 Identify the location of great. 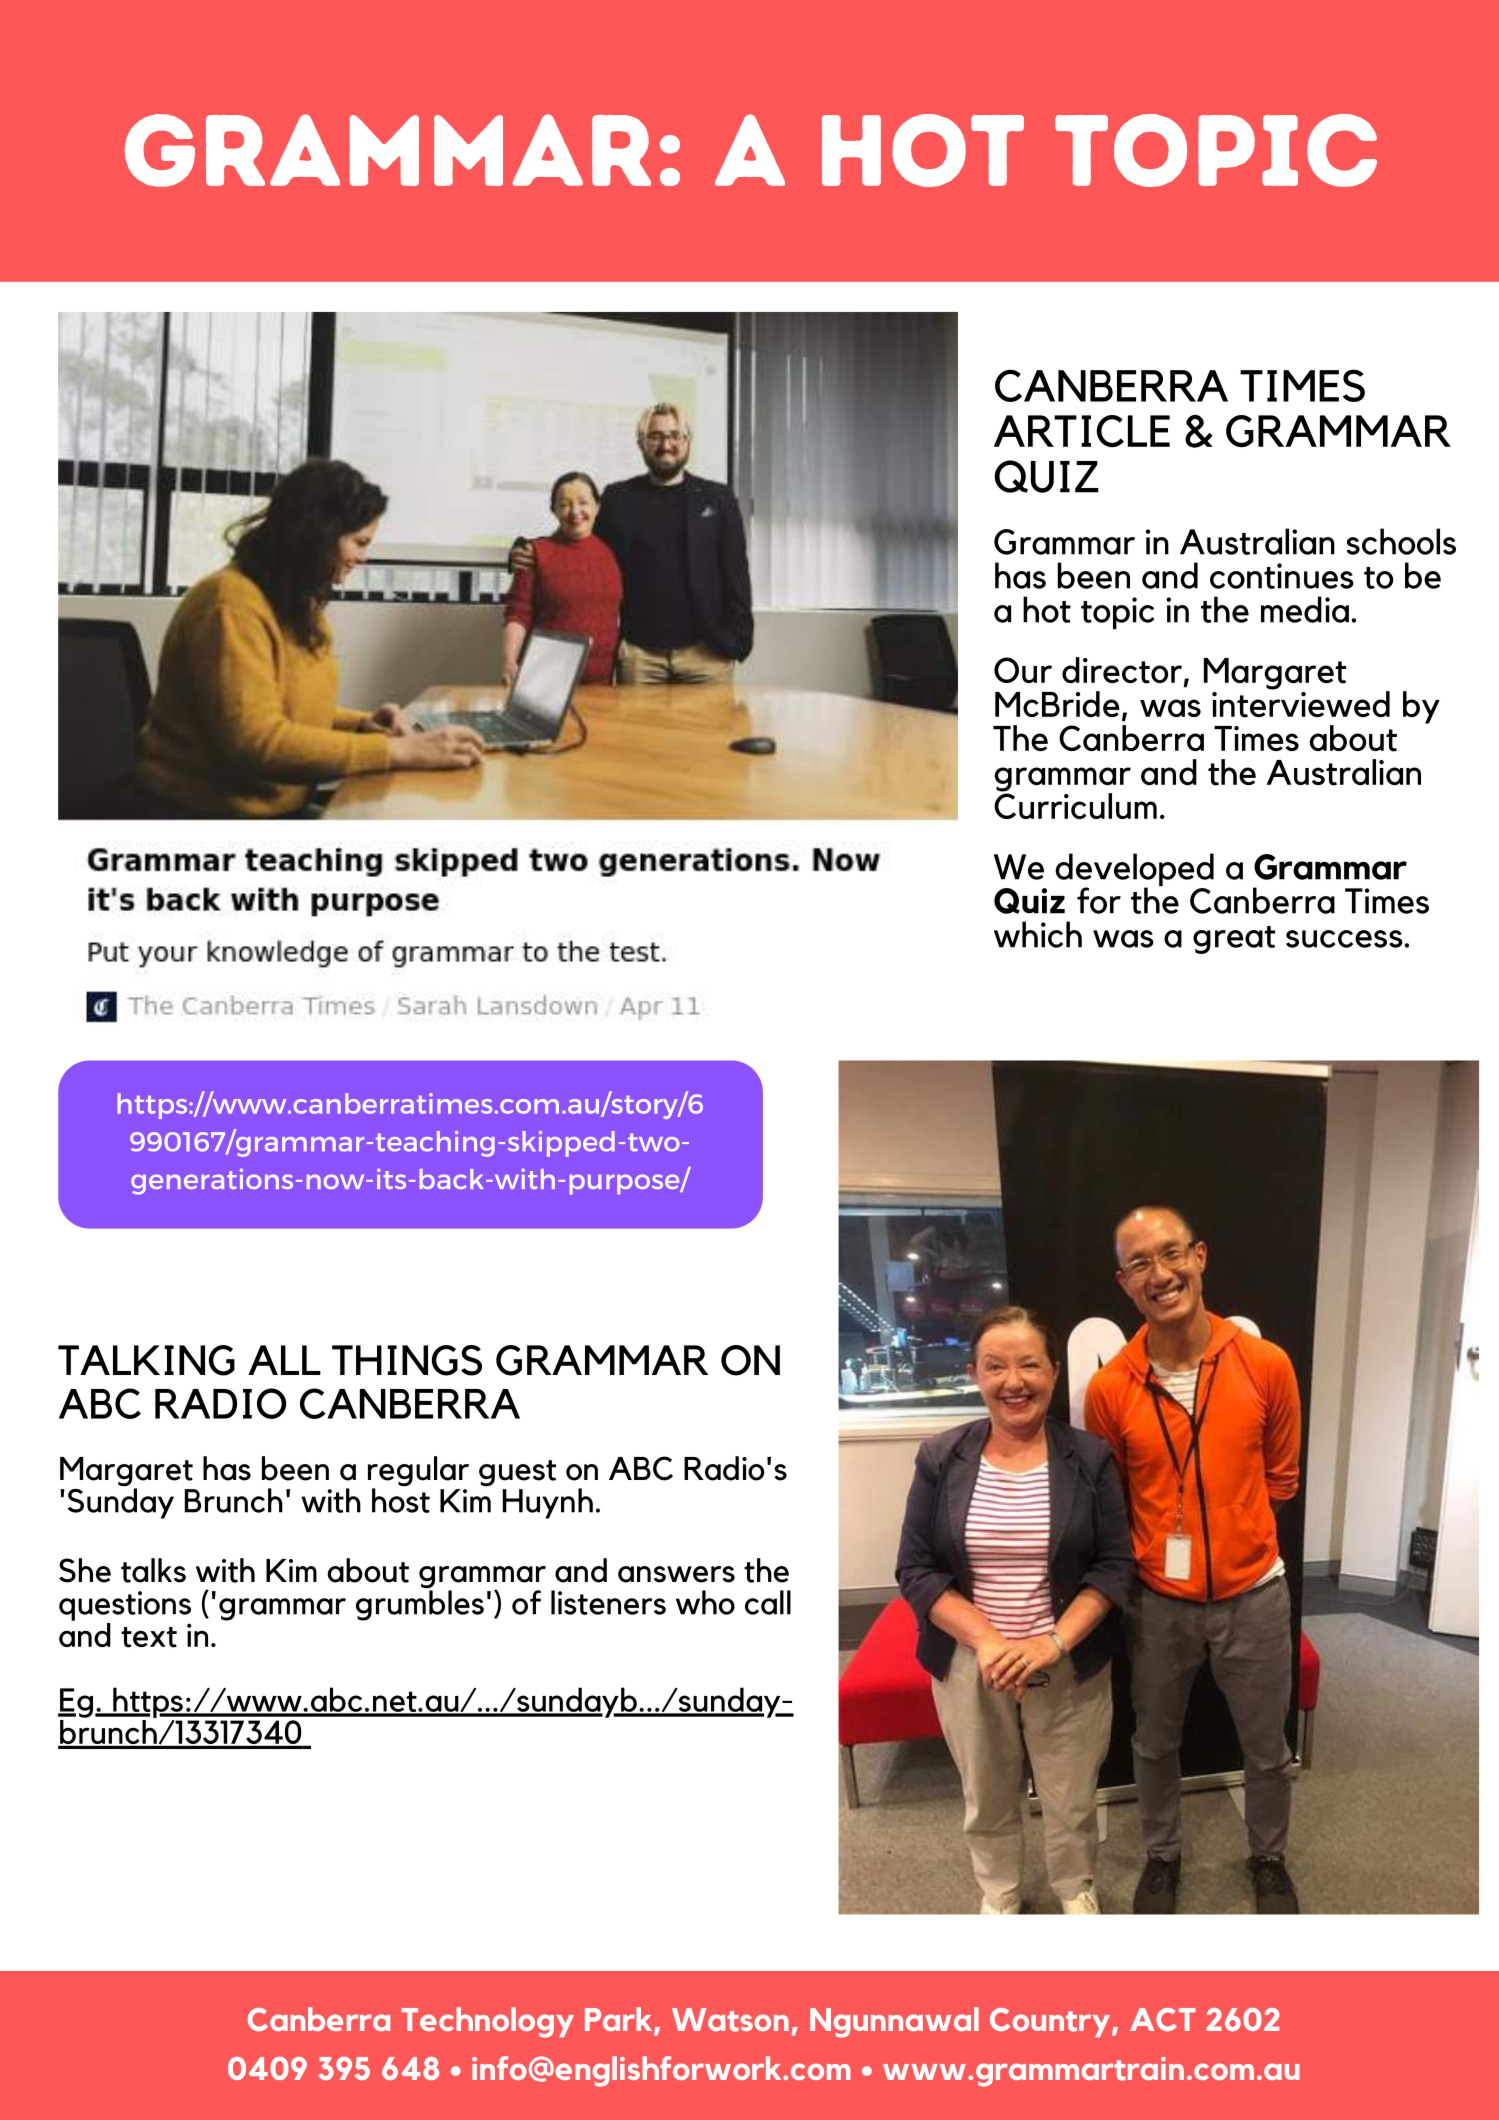
(1234, 940).
